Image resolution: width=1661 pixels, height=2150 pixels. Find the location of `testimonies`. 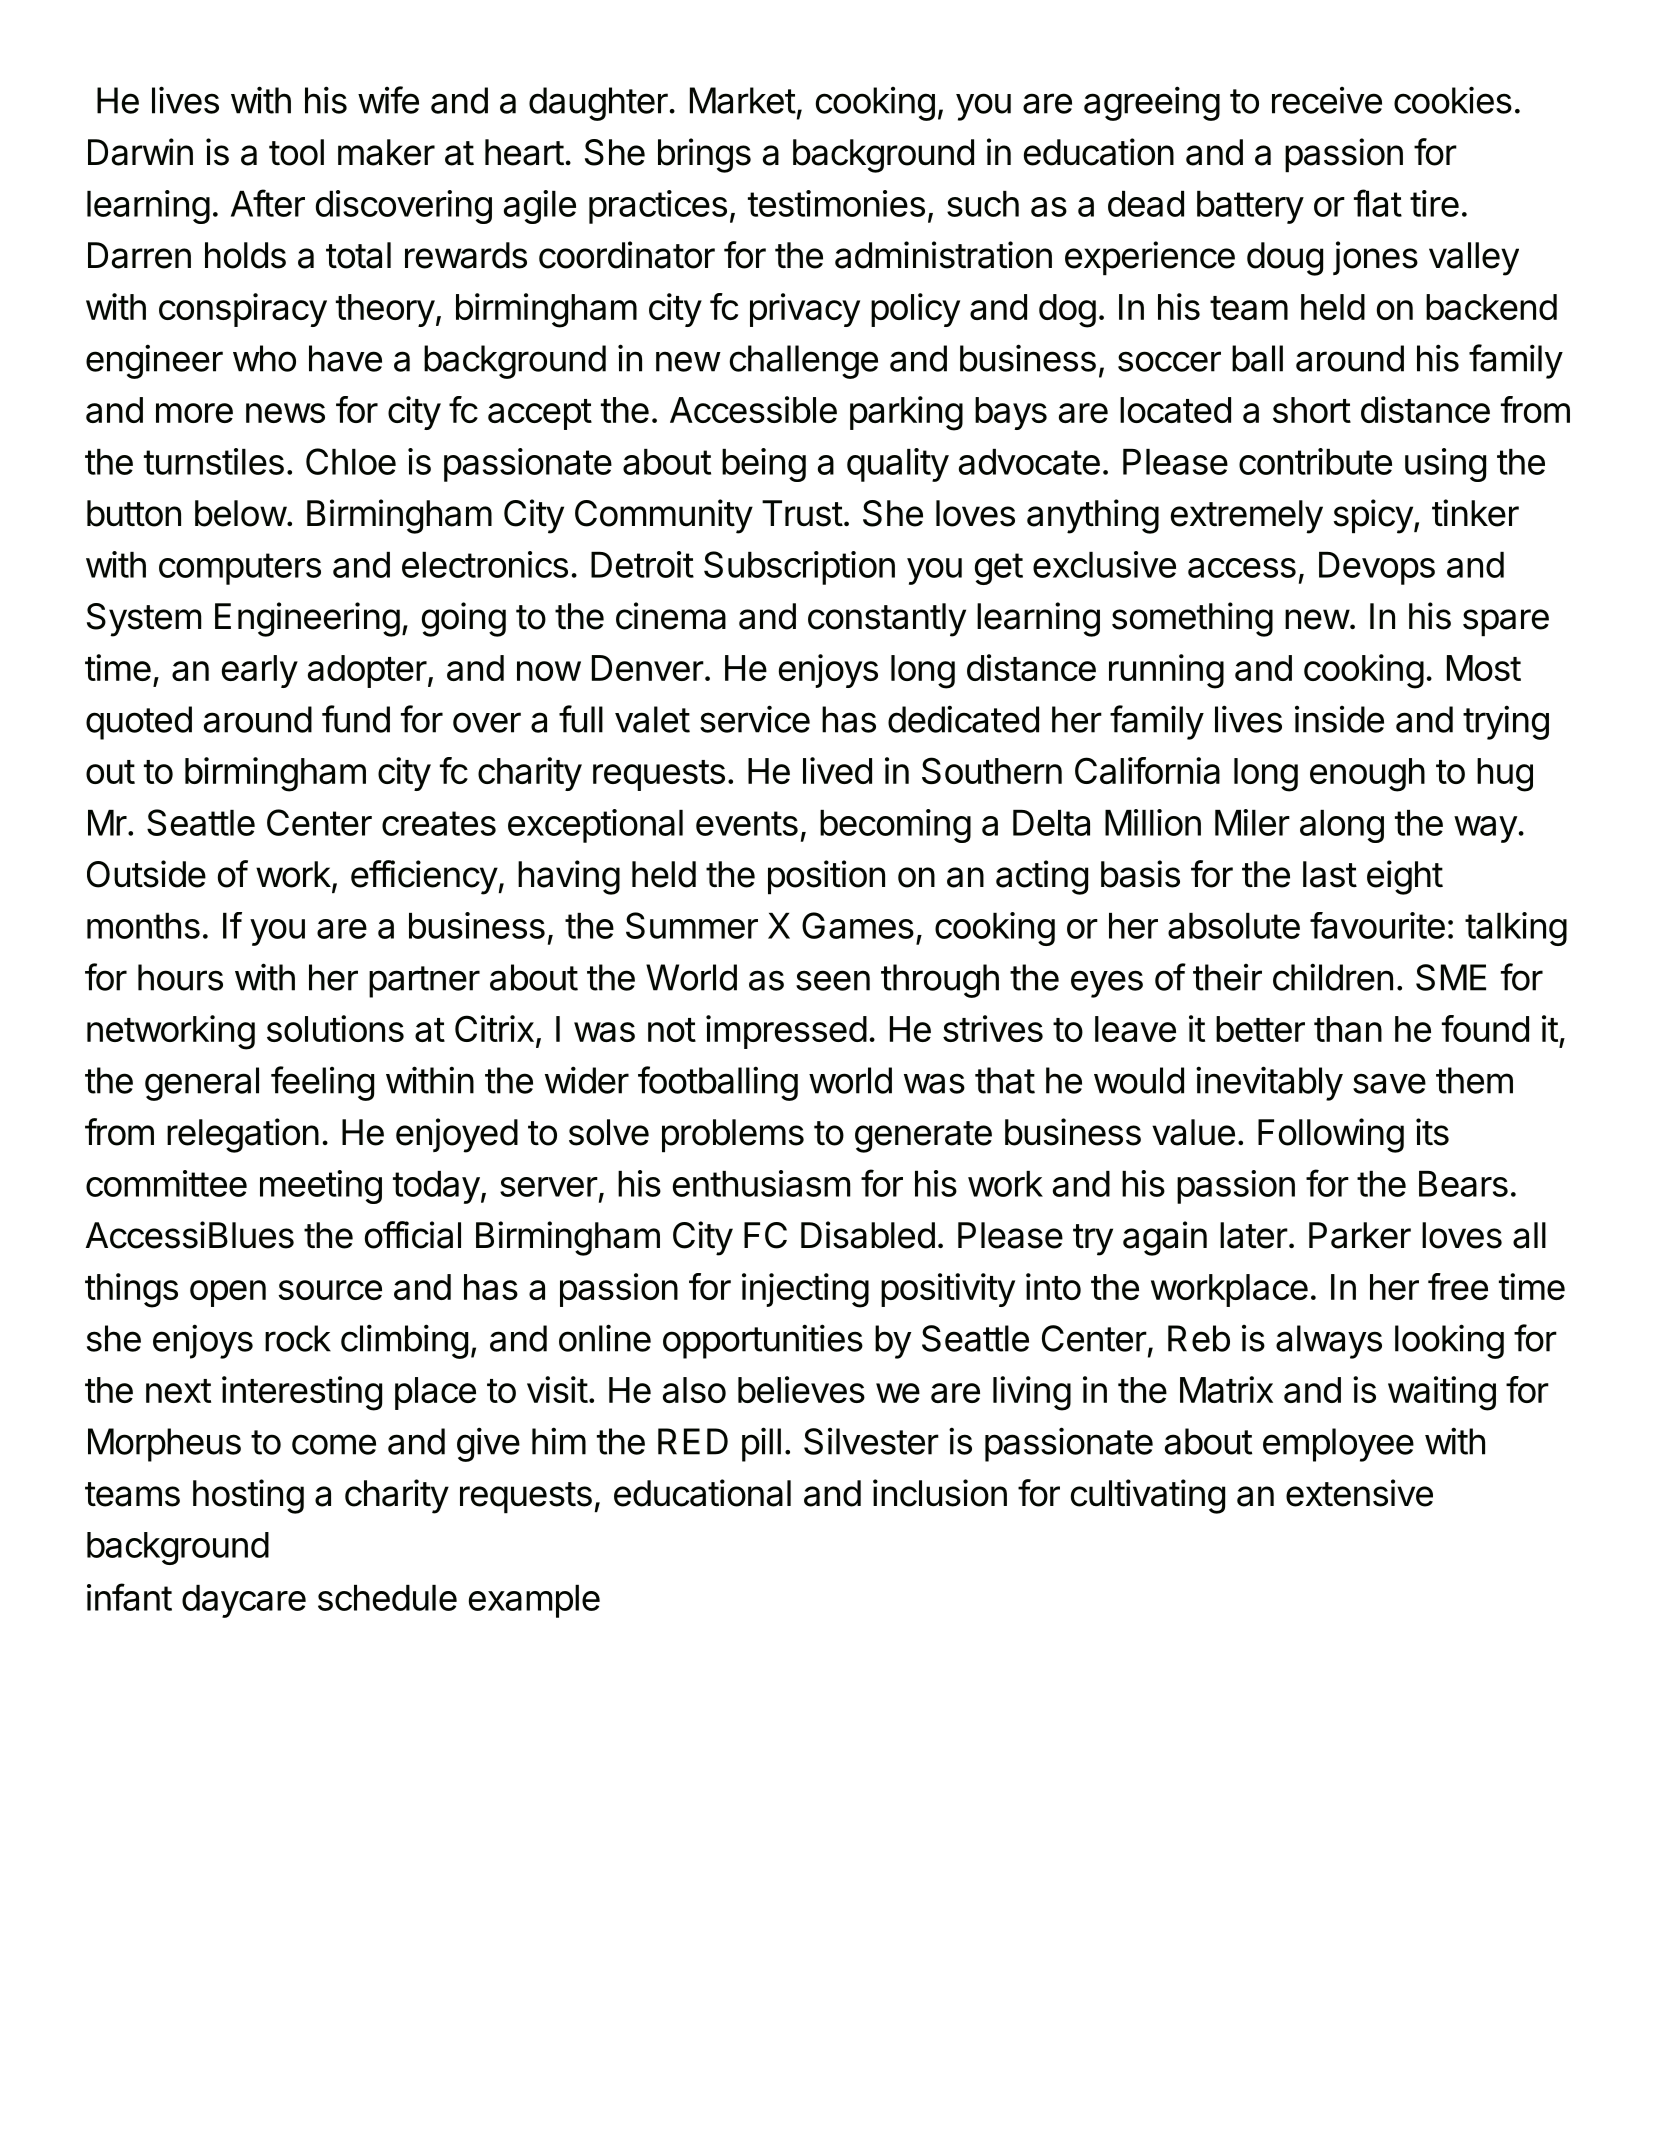

testimonies is located at coordinates (836, 203).
